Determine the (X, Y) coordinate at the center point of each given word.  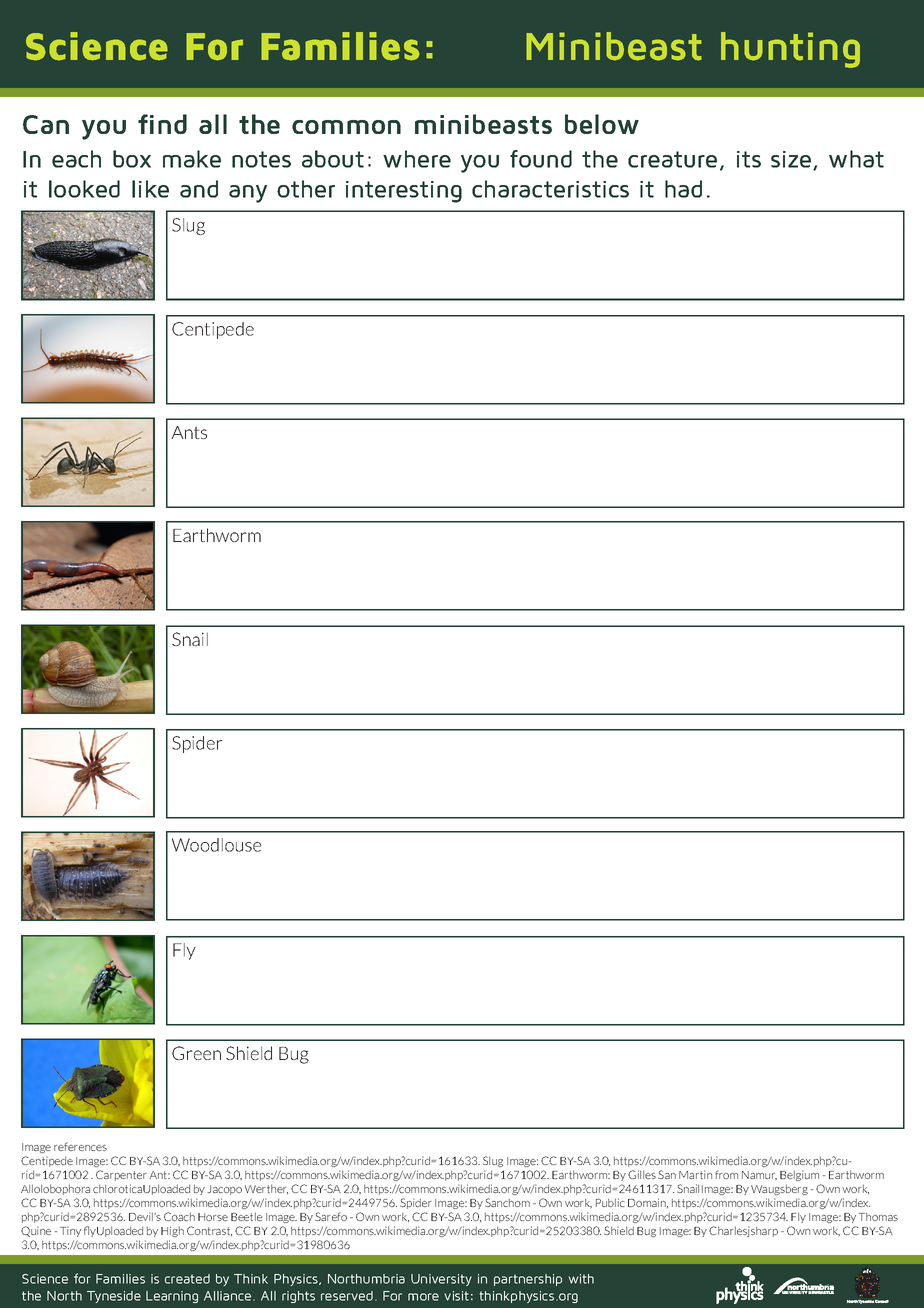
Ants (189, 432)
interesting (404, 192)
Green (196, 1053)
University (441, 1280)
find (162, 124)
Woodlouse (216, 845)
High (172, 1231)
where (417, 159)
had (683, 189)
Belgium (799, 1175)
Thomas (878, 1216)
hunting (790, 50)
